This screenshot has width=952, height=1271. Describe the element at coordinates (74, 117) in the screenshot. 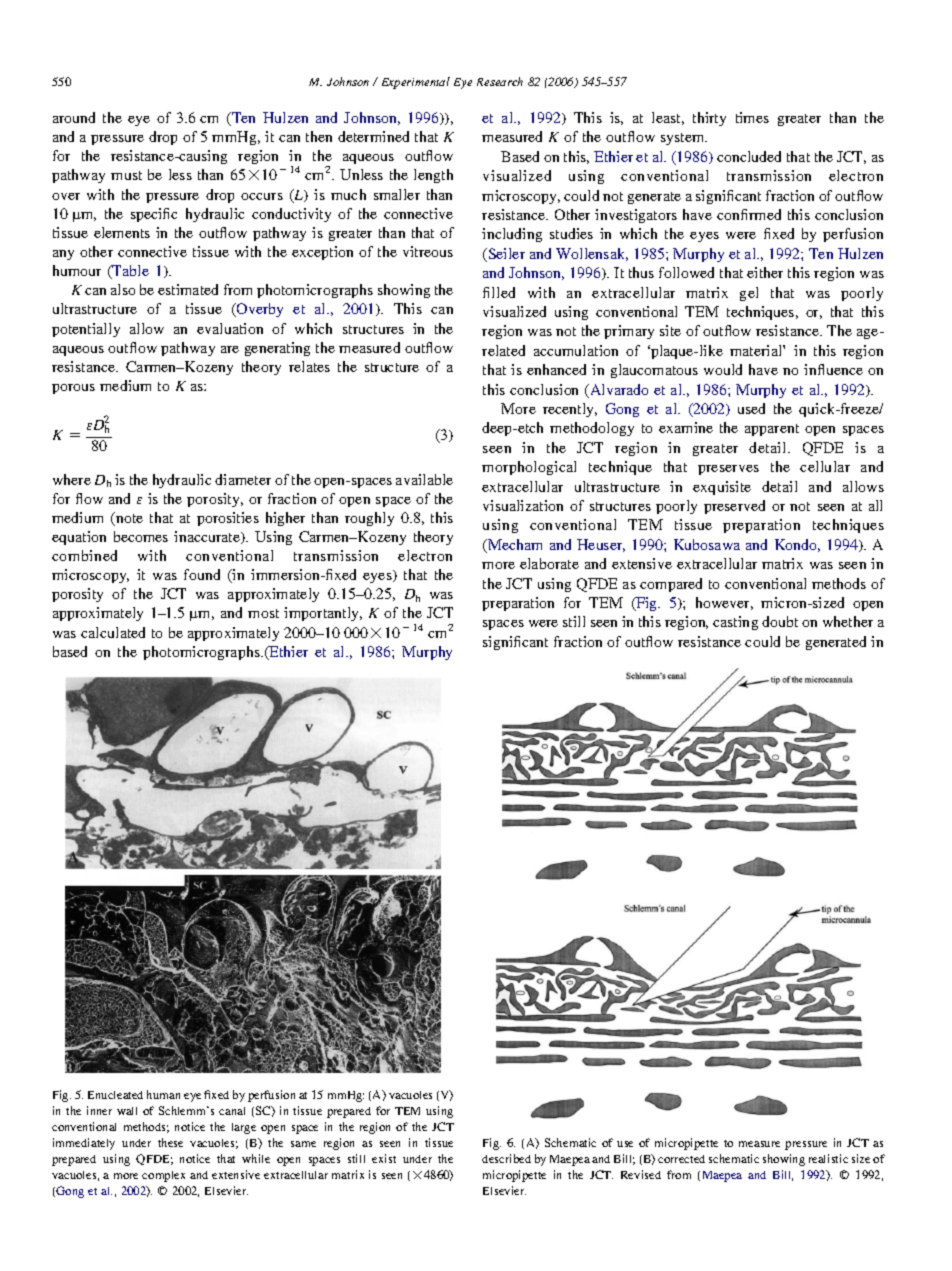

I see `around` at that location.
